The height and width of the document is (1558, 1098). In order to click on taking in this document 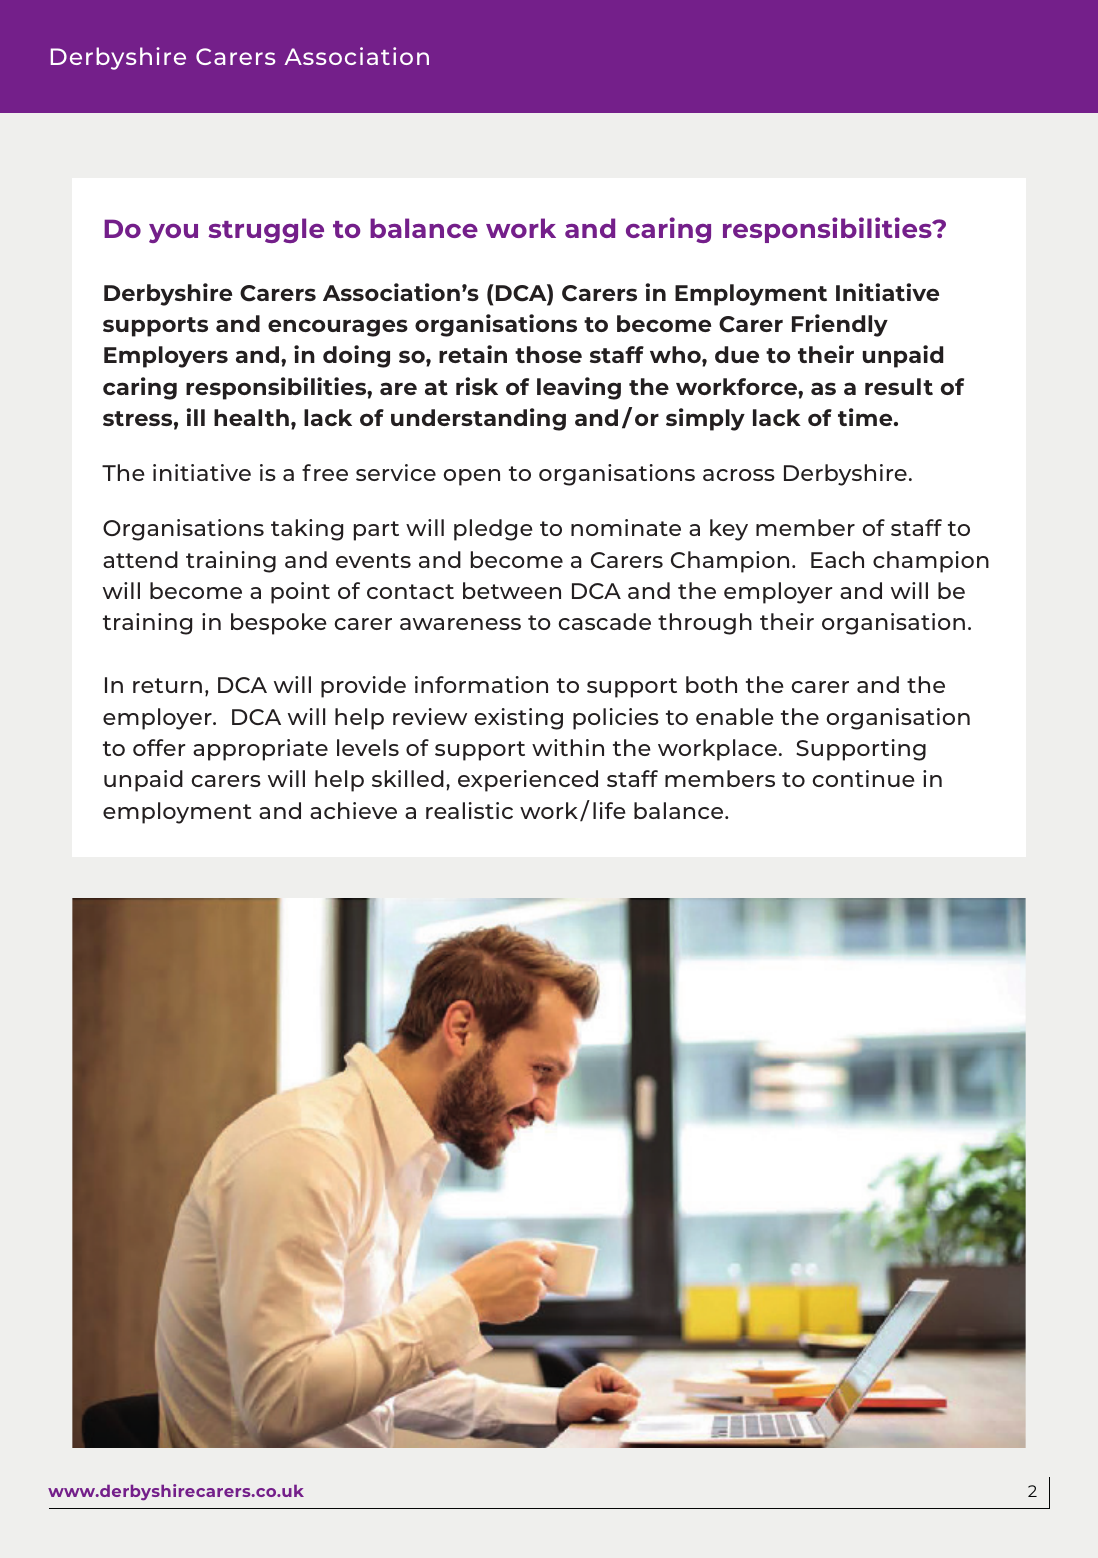, I will do `click(307, 530)`.
